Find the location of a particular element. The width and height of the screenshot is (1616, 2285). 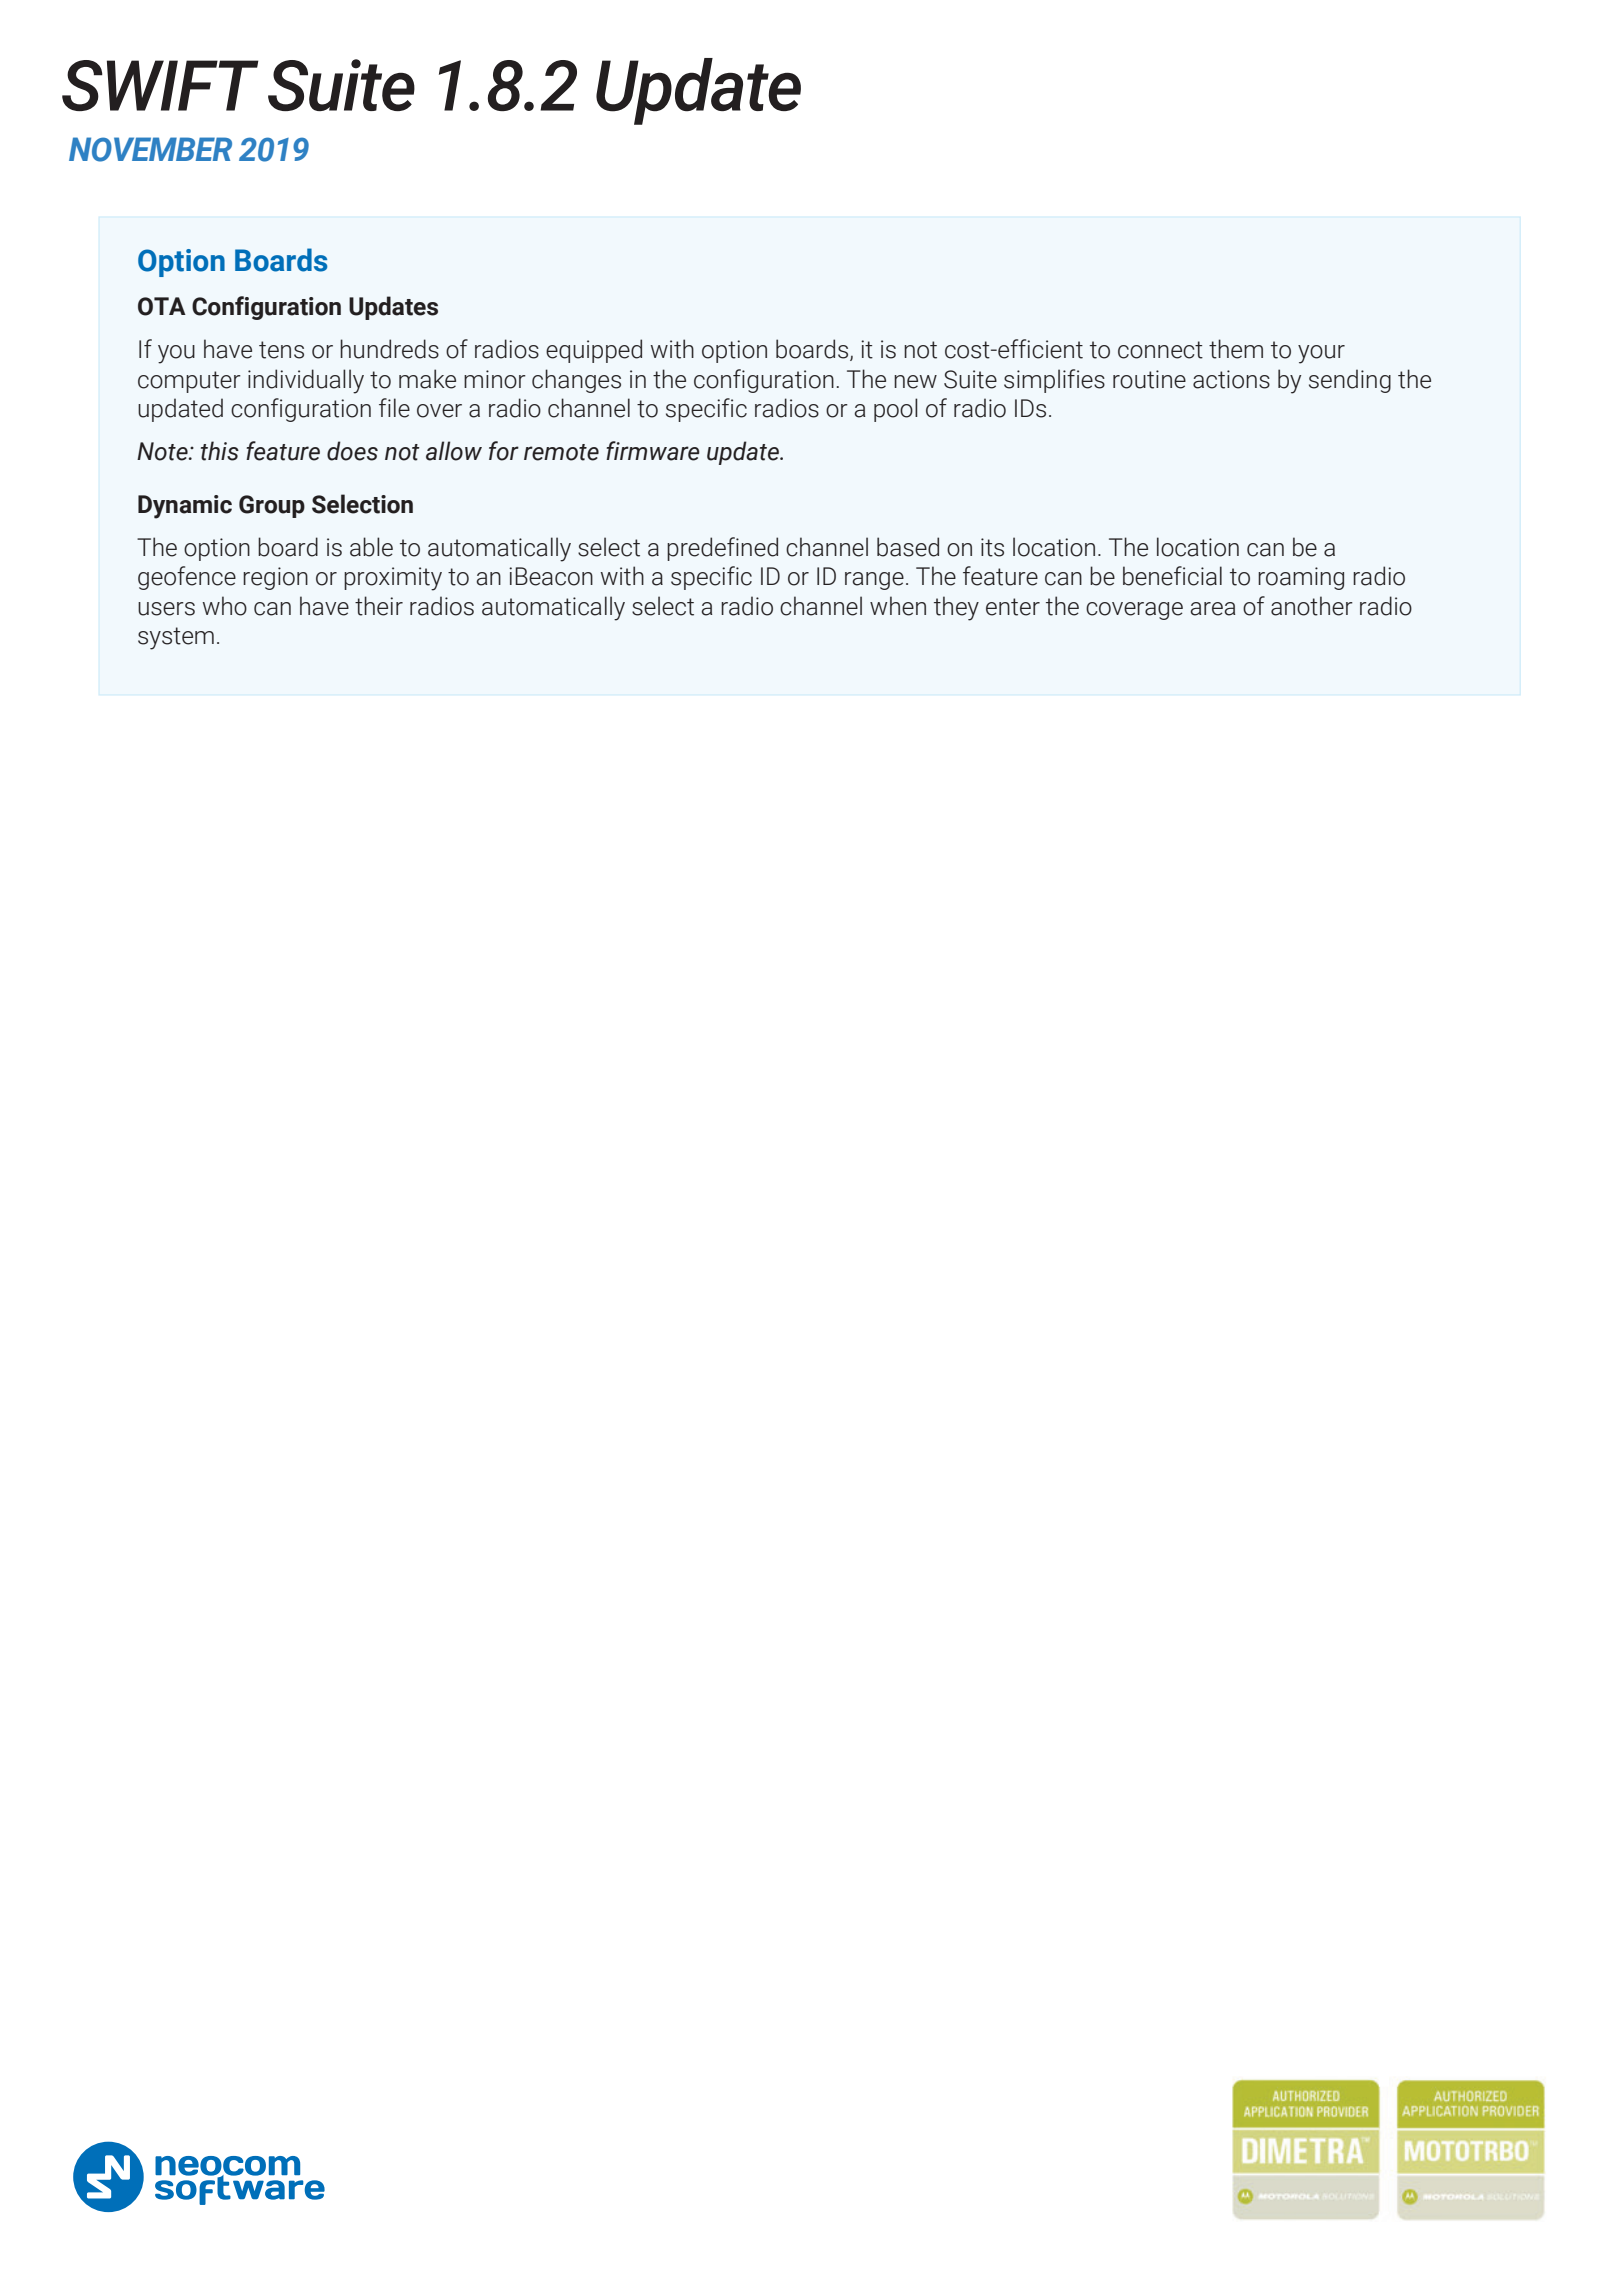

actions is located at coordinates (1231, 379).
